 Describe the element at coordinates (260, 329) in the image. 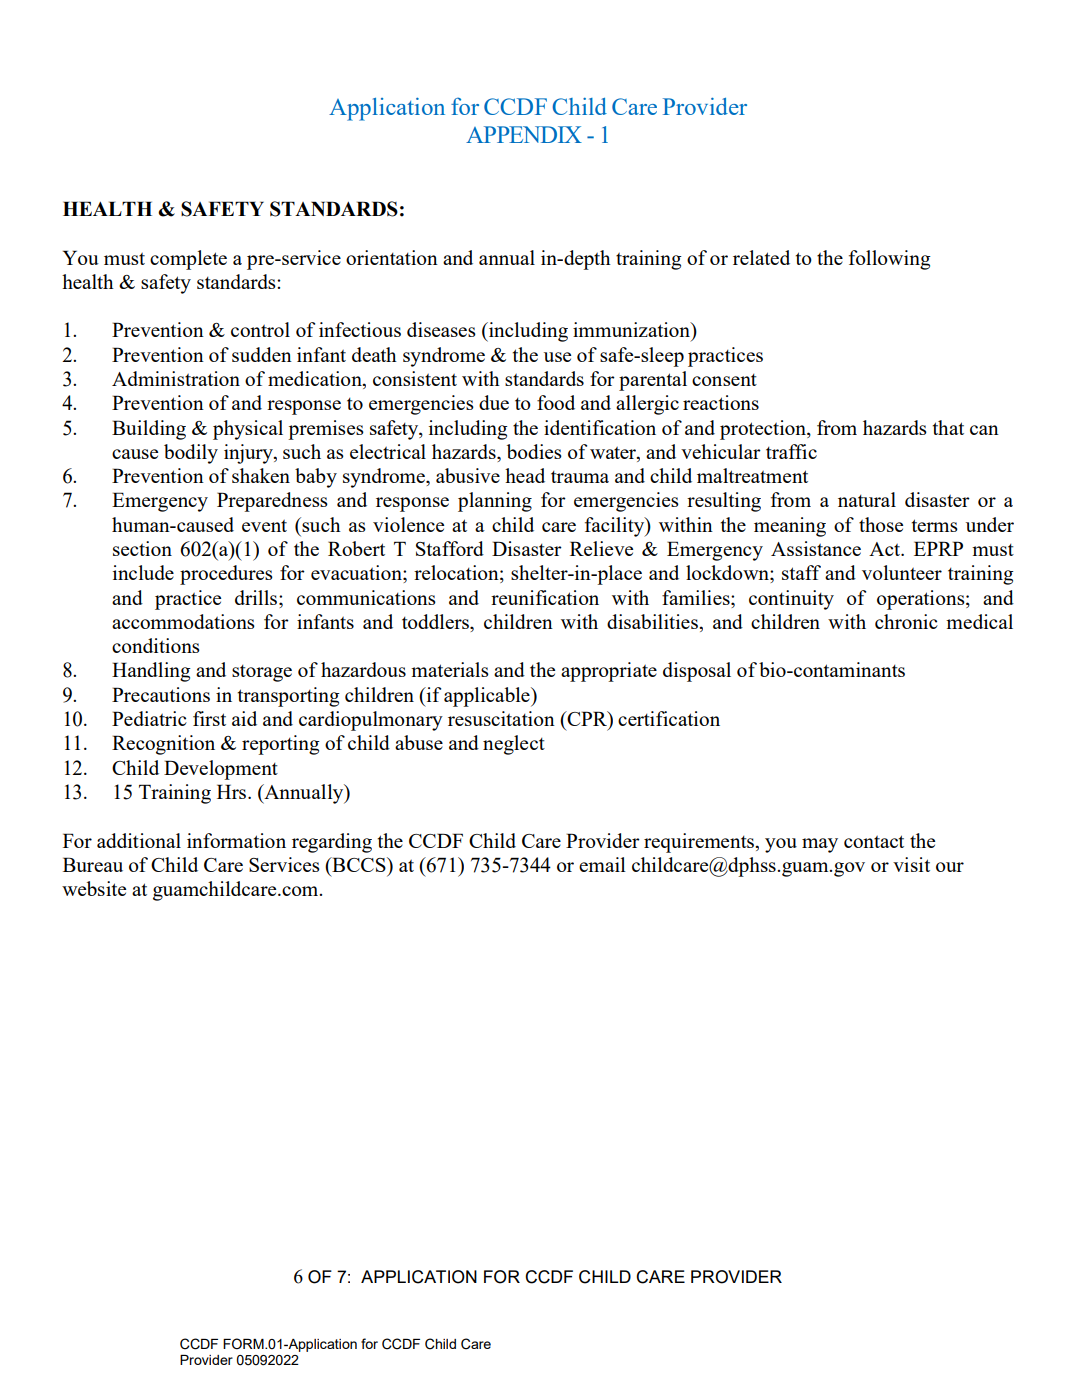

I see `control` at that location.
